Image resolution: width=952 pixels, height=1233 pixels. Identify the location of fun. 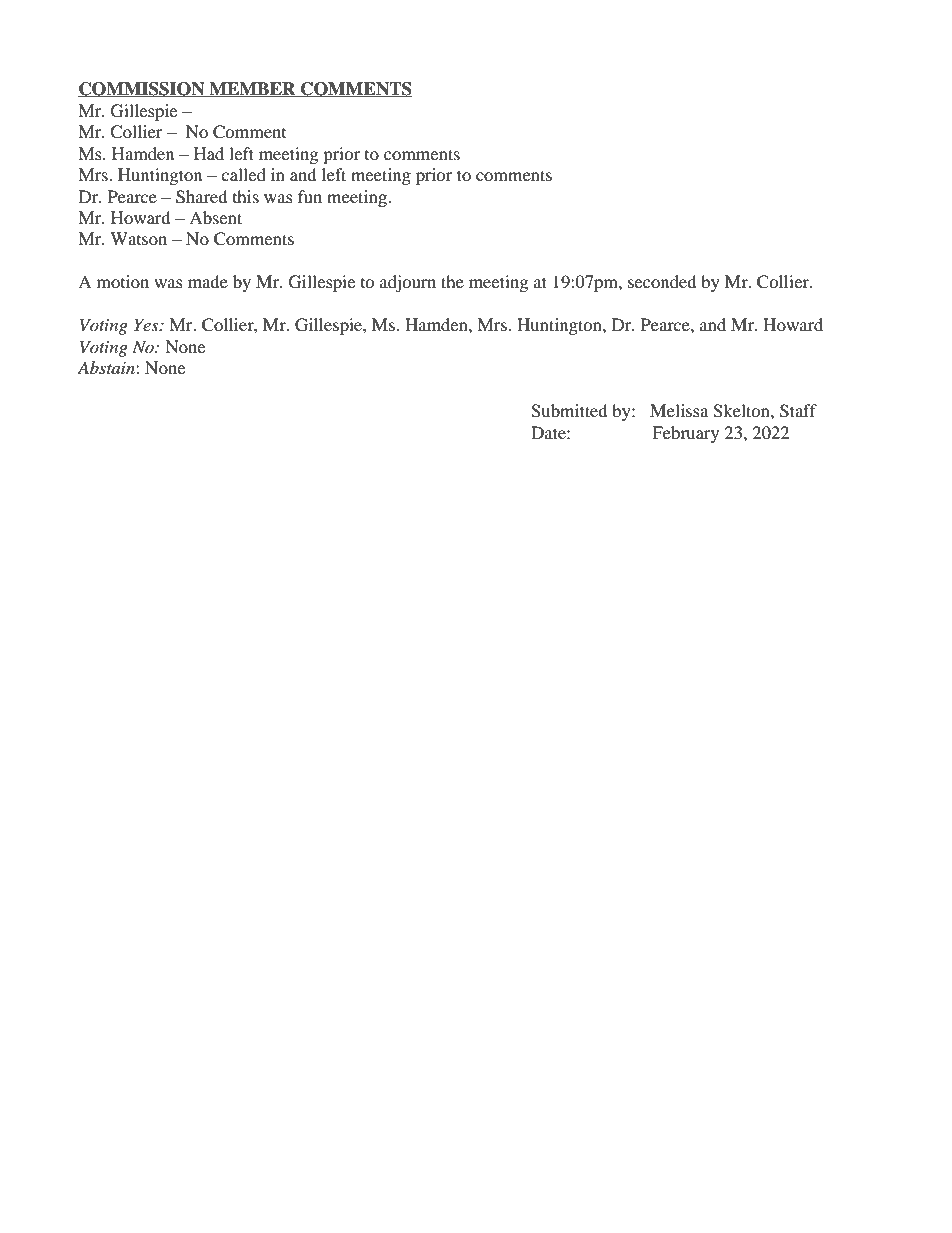
(310, 196).
